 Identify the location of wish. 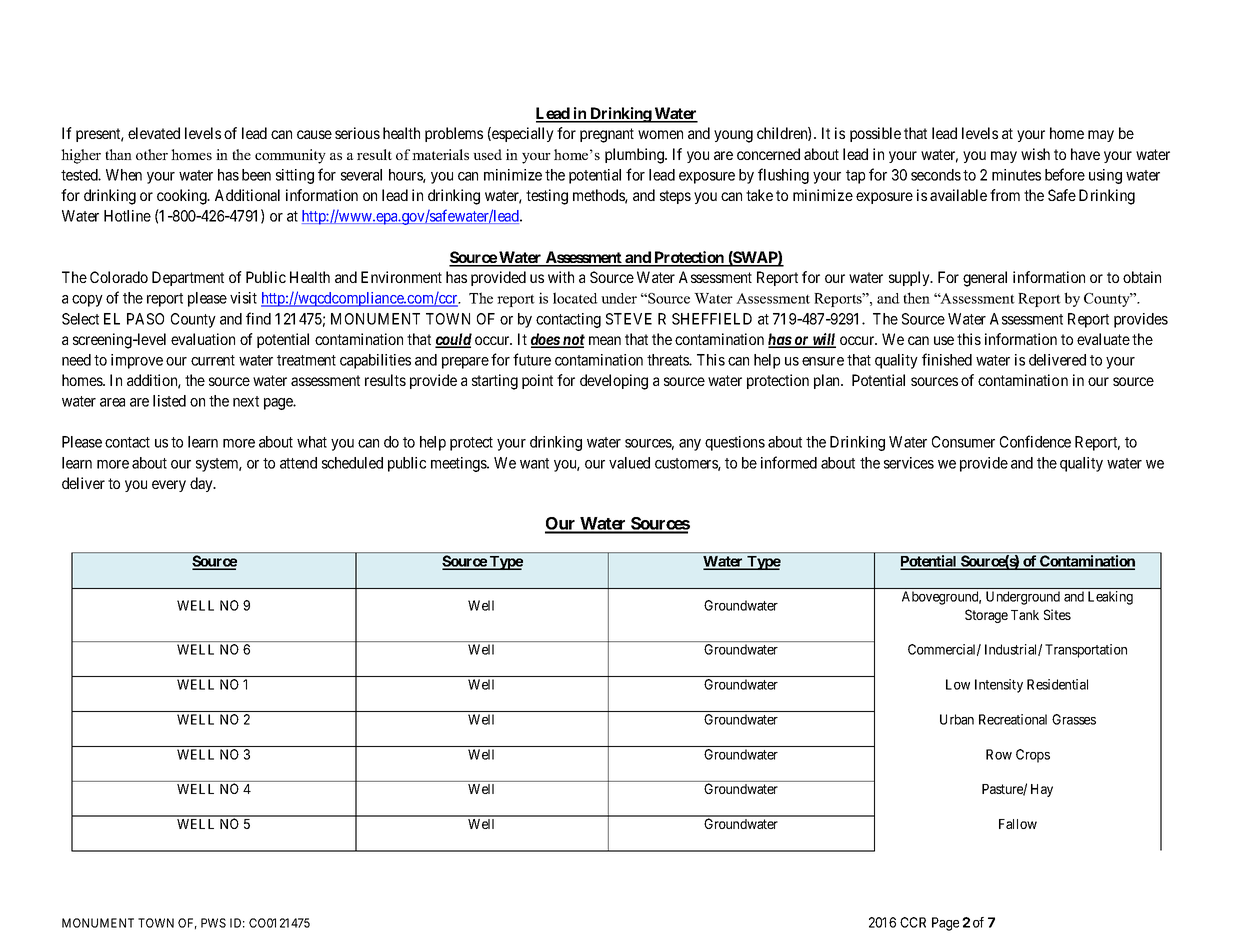
(1035, 154).
